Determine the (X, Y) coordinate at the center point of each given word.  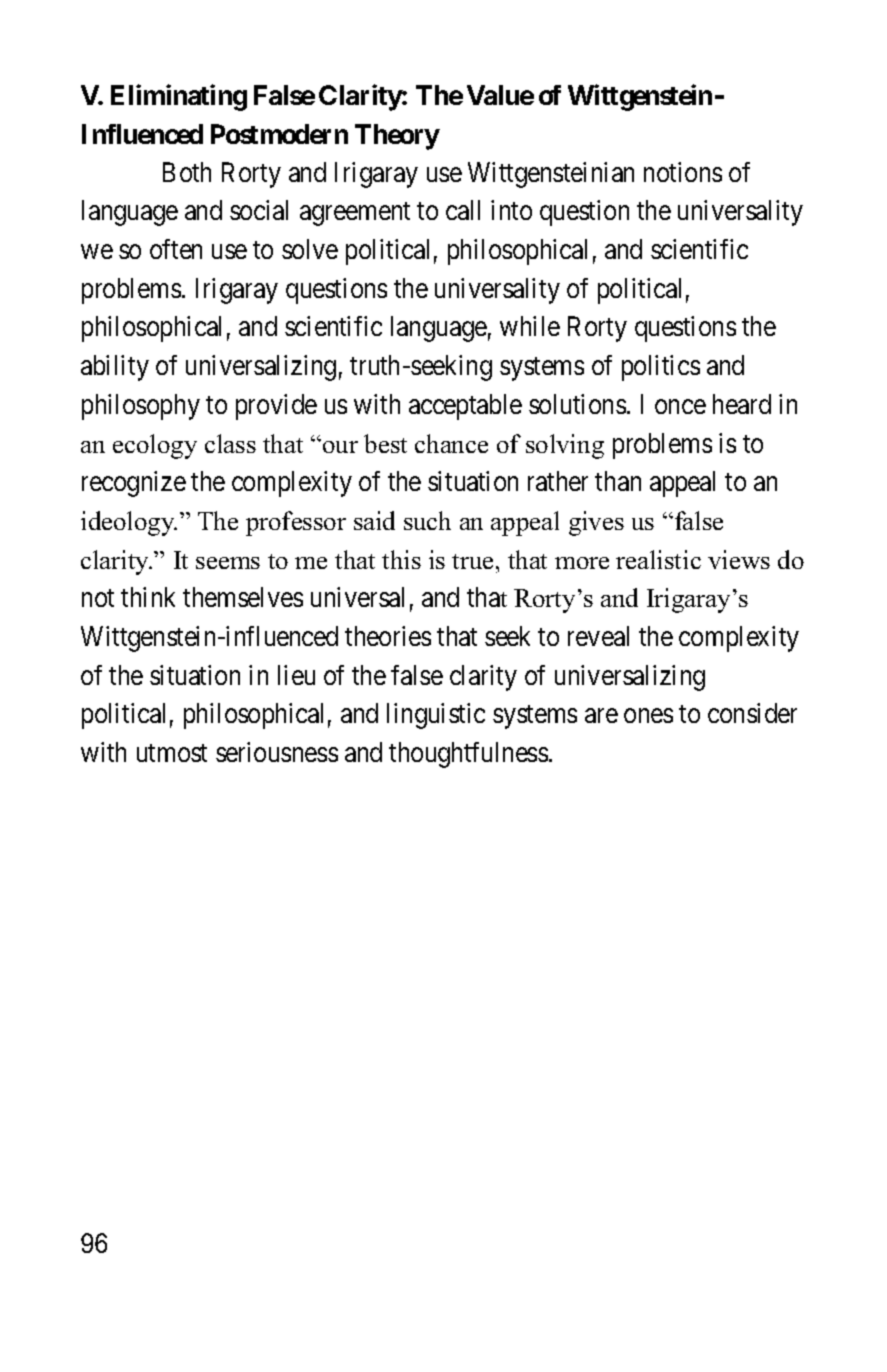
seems (228, 563)
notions (683, 172)
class (230, 443)
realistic (658, 559)
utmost (172, 753)
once (680, 406)
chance (451, 443)
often (176, 249)
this (401, 559)
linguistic (436, 716)
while (530, 326)
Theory (397, 137)
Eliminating (179, 97)
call (463, 210)
